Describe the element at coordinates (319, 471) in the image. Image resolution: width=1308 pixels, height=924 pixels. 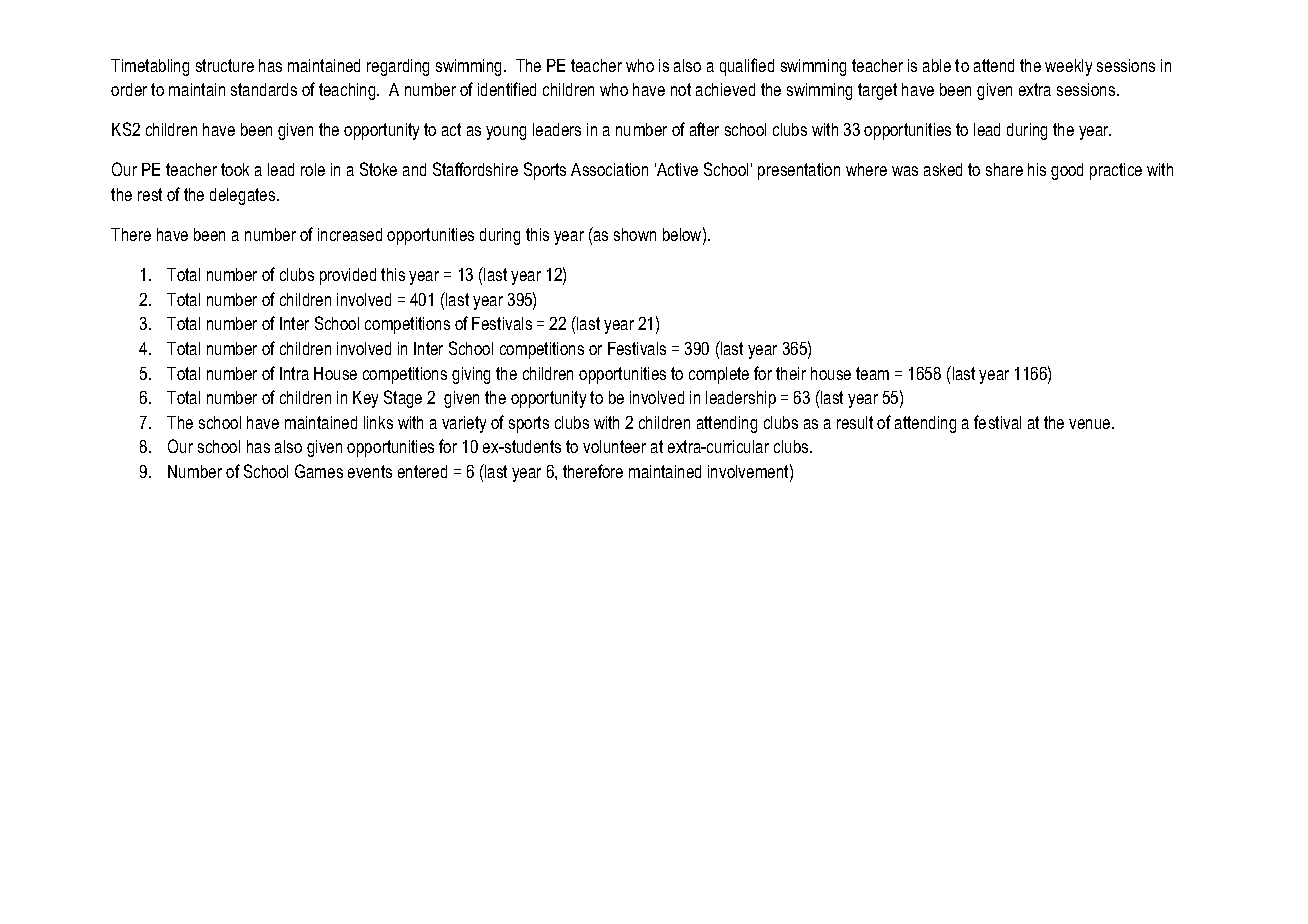
I see `Games` at that location.
